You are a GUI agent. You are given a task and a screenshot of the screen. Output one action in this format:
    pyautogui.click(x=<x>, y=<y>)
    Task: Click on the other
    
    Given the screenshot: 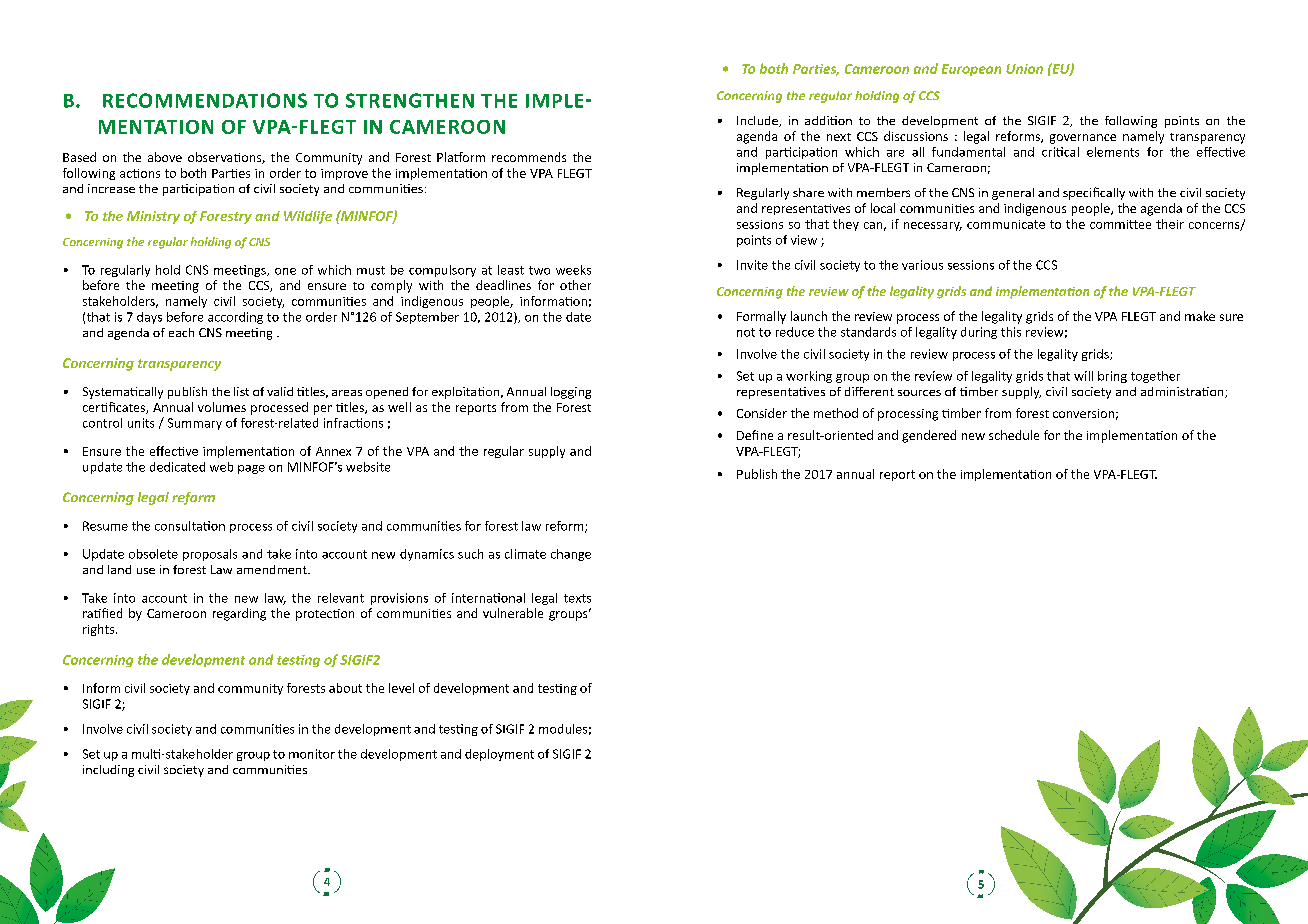 What is the action you would take?
    pyautogui.click(x=575, y=285)
